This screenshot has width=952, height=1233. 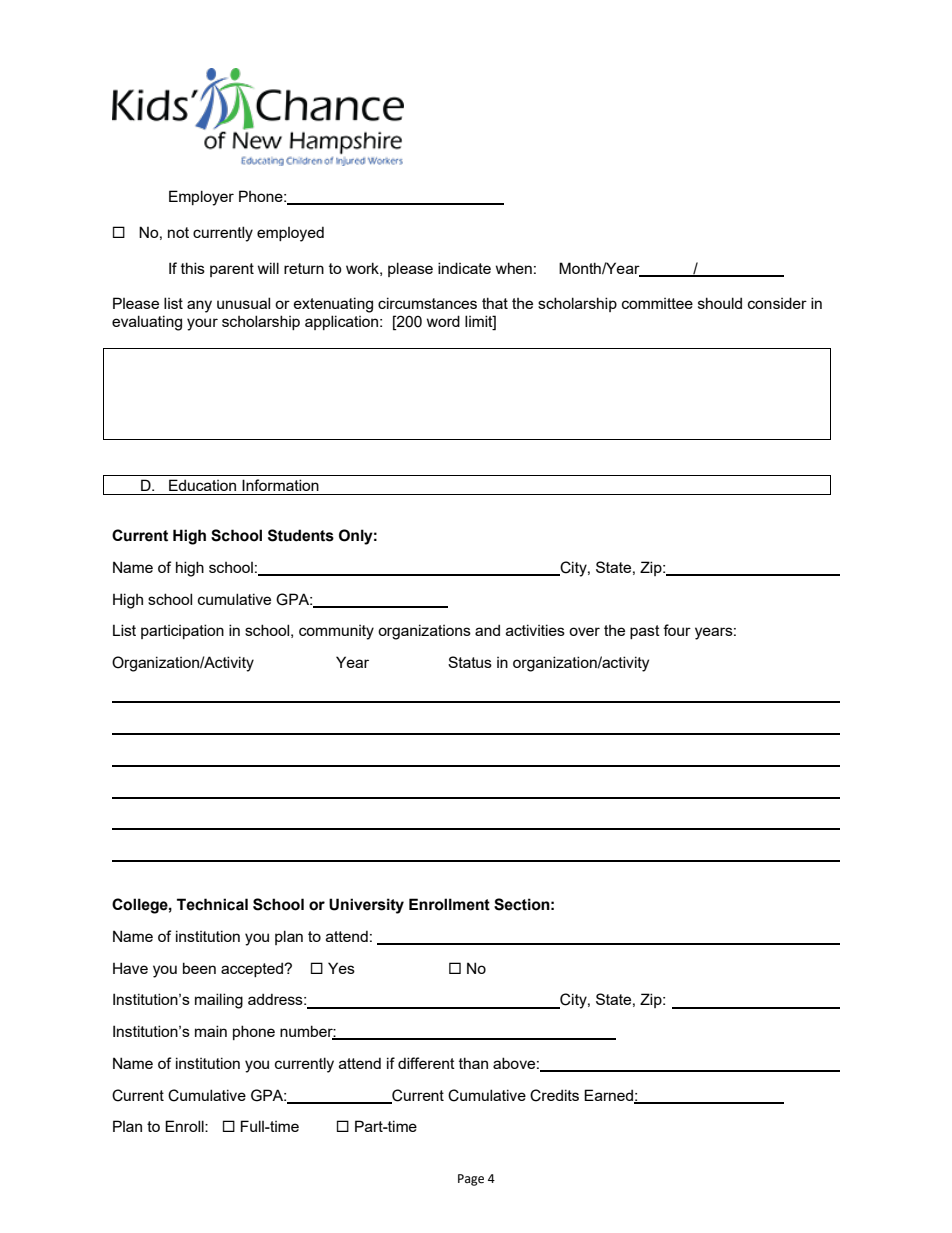 I want to click on Students, so click(x=301, y=535).
